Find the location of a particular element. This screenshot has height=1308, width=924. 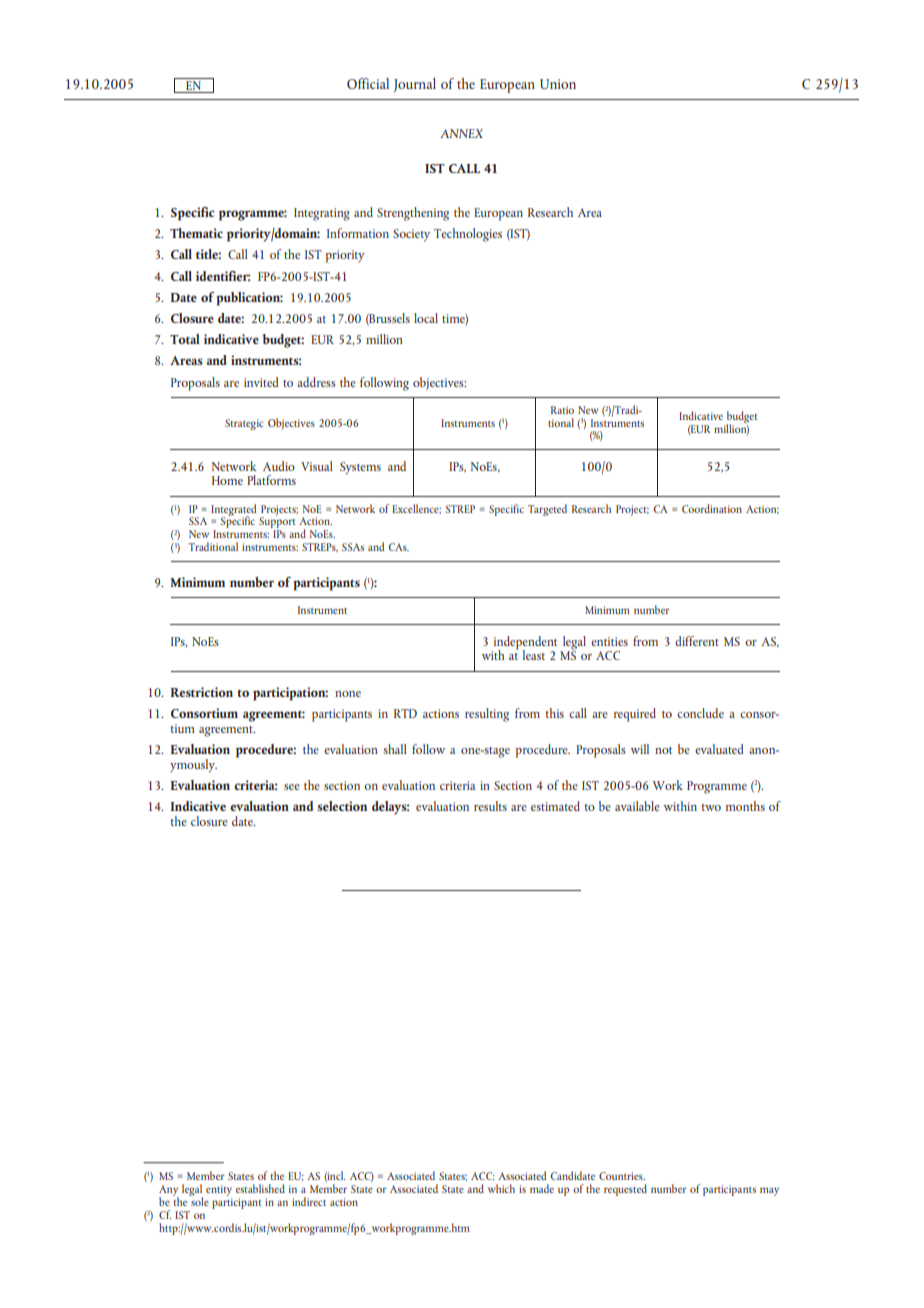

Home is located at coordinates (227, 480).
